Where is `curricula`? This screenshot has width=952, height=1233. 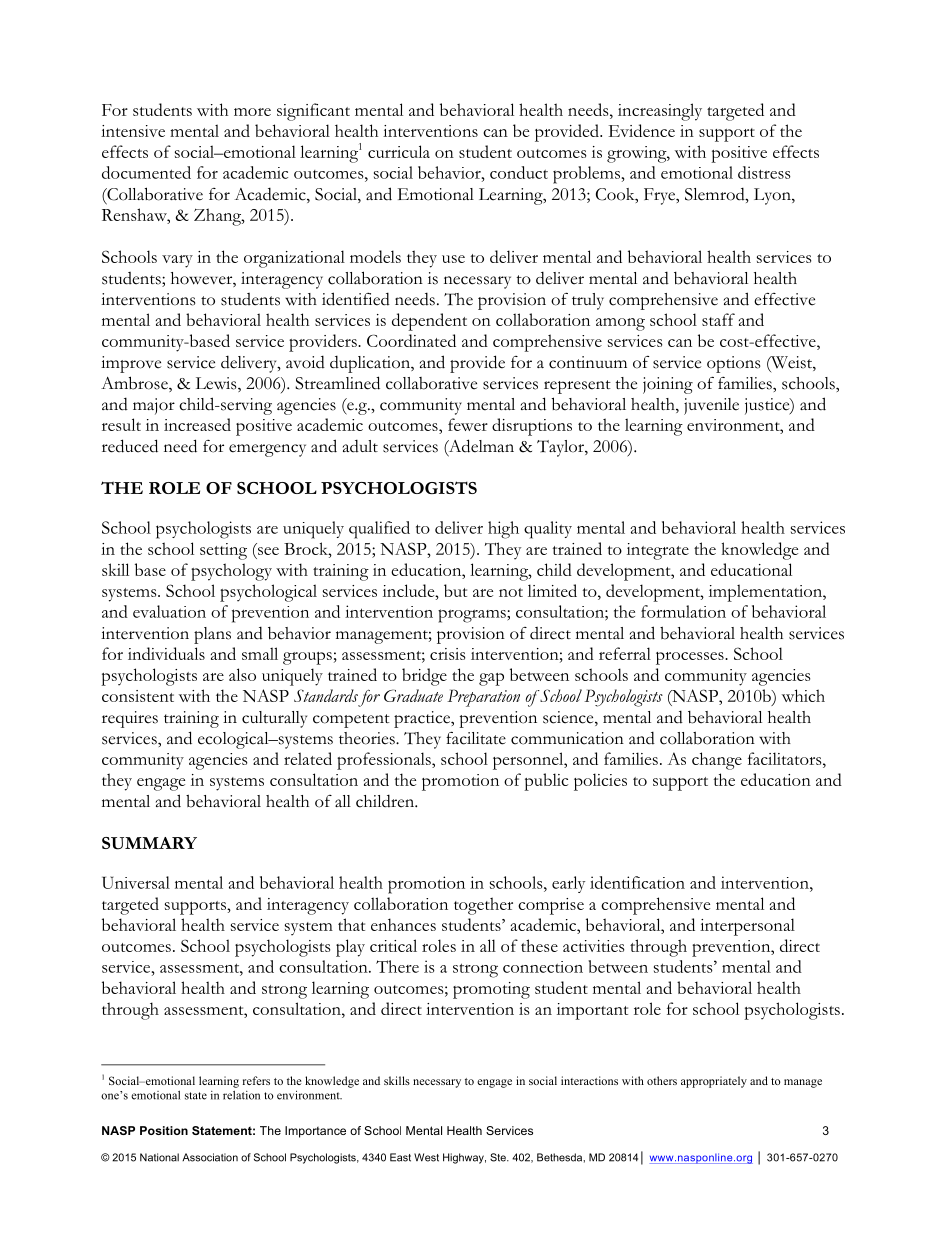
curricula is located at coordinates (399, 151).
